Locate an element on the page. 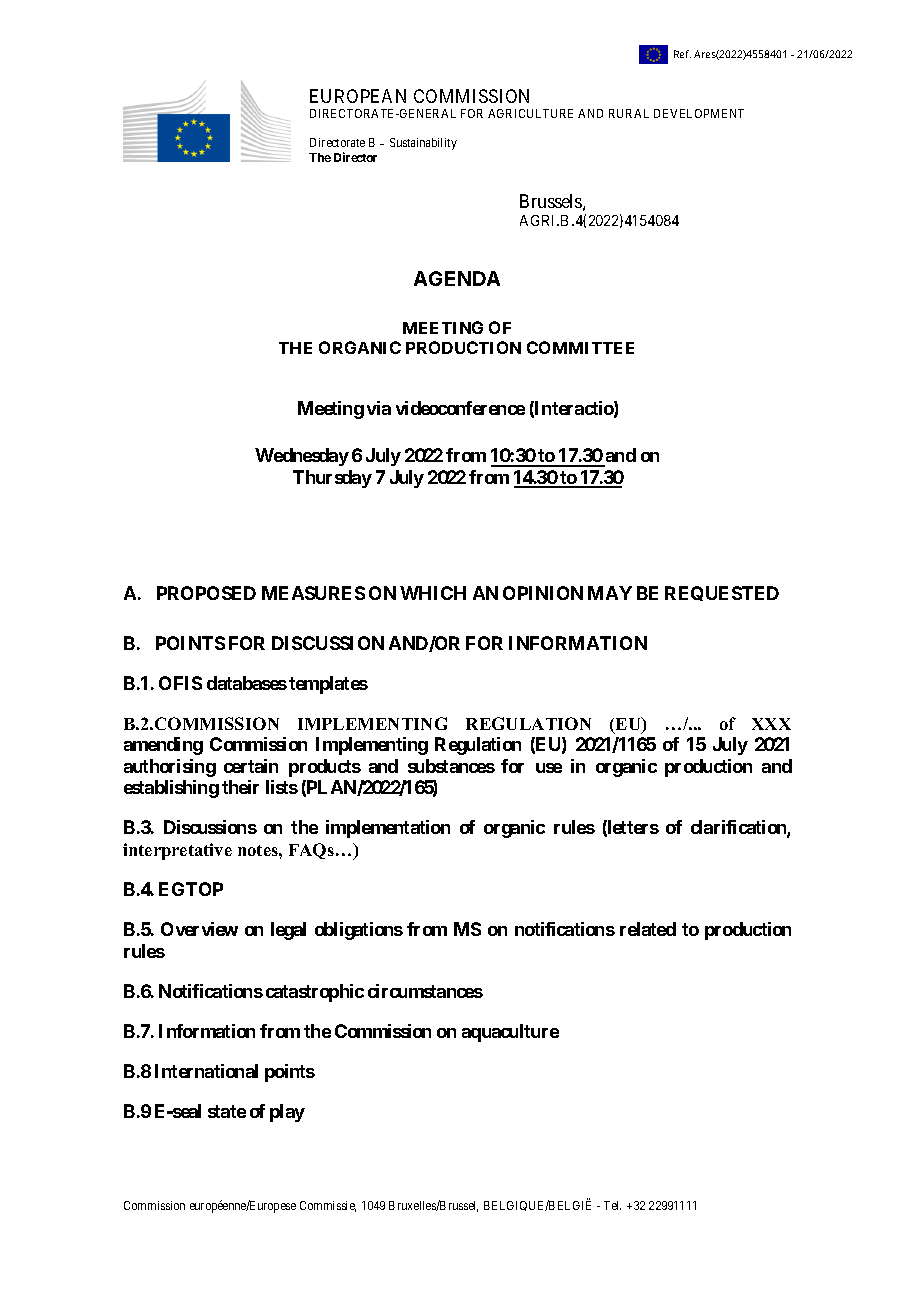 The height and width of the page is (1308, 924). WHICH is located at coordinates (433, 593).
